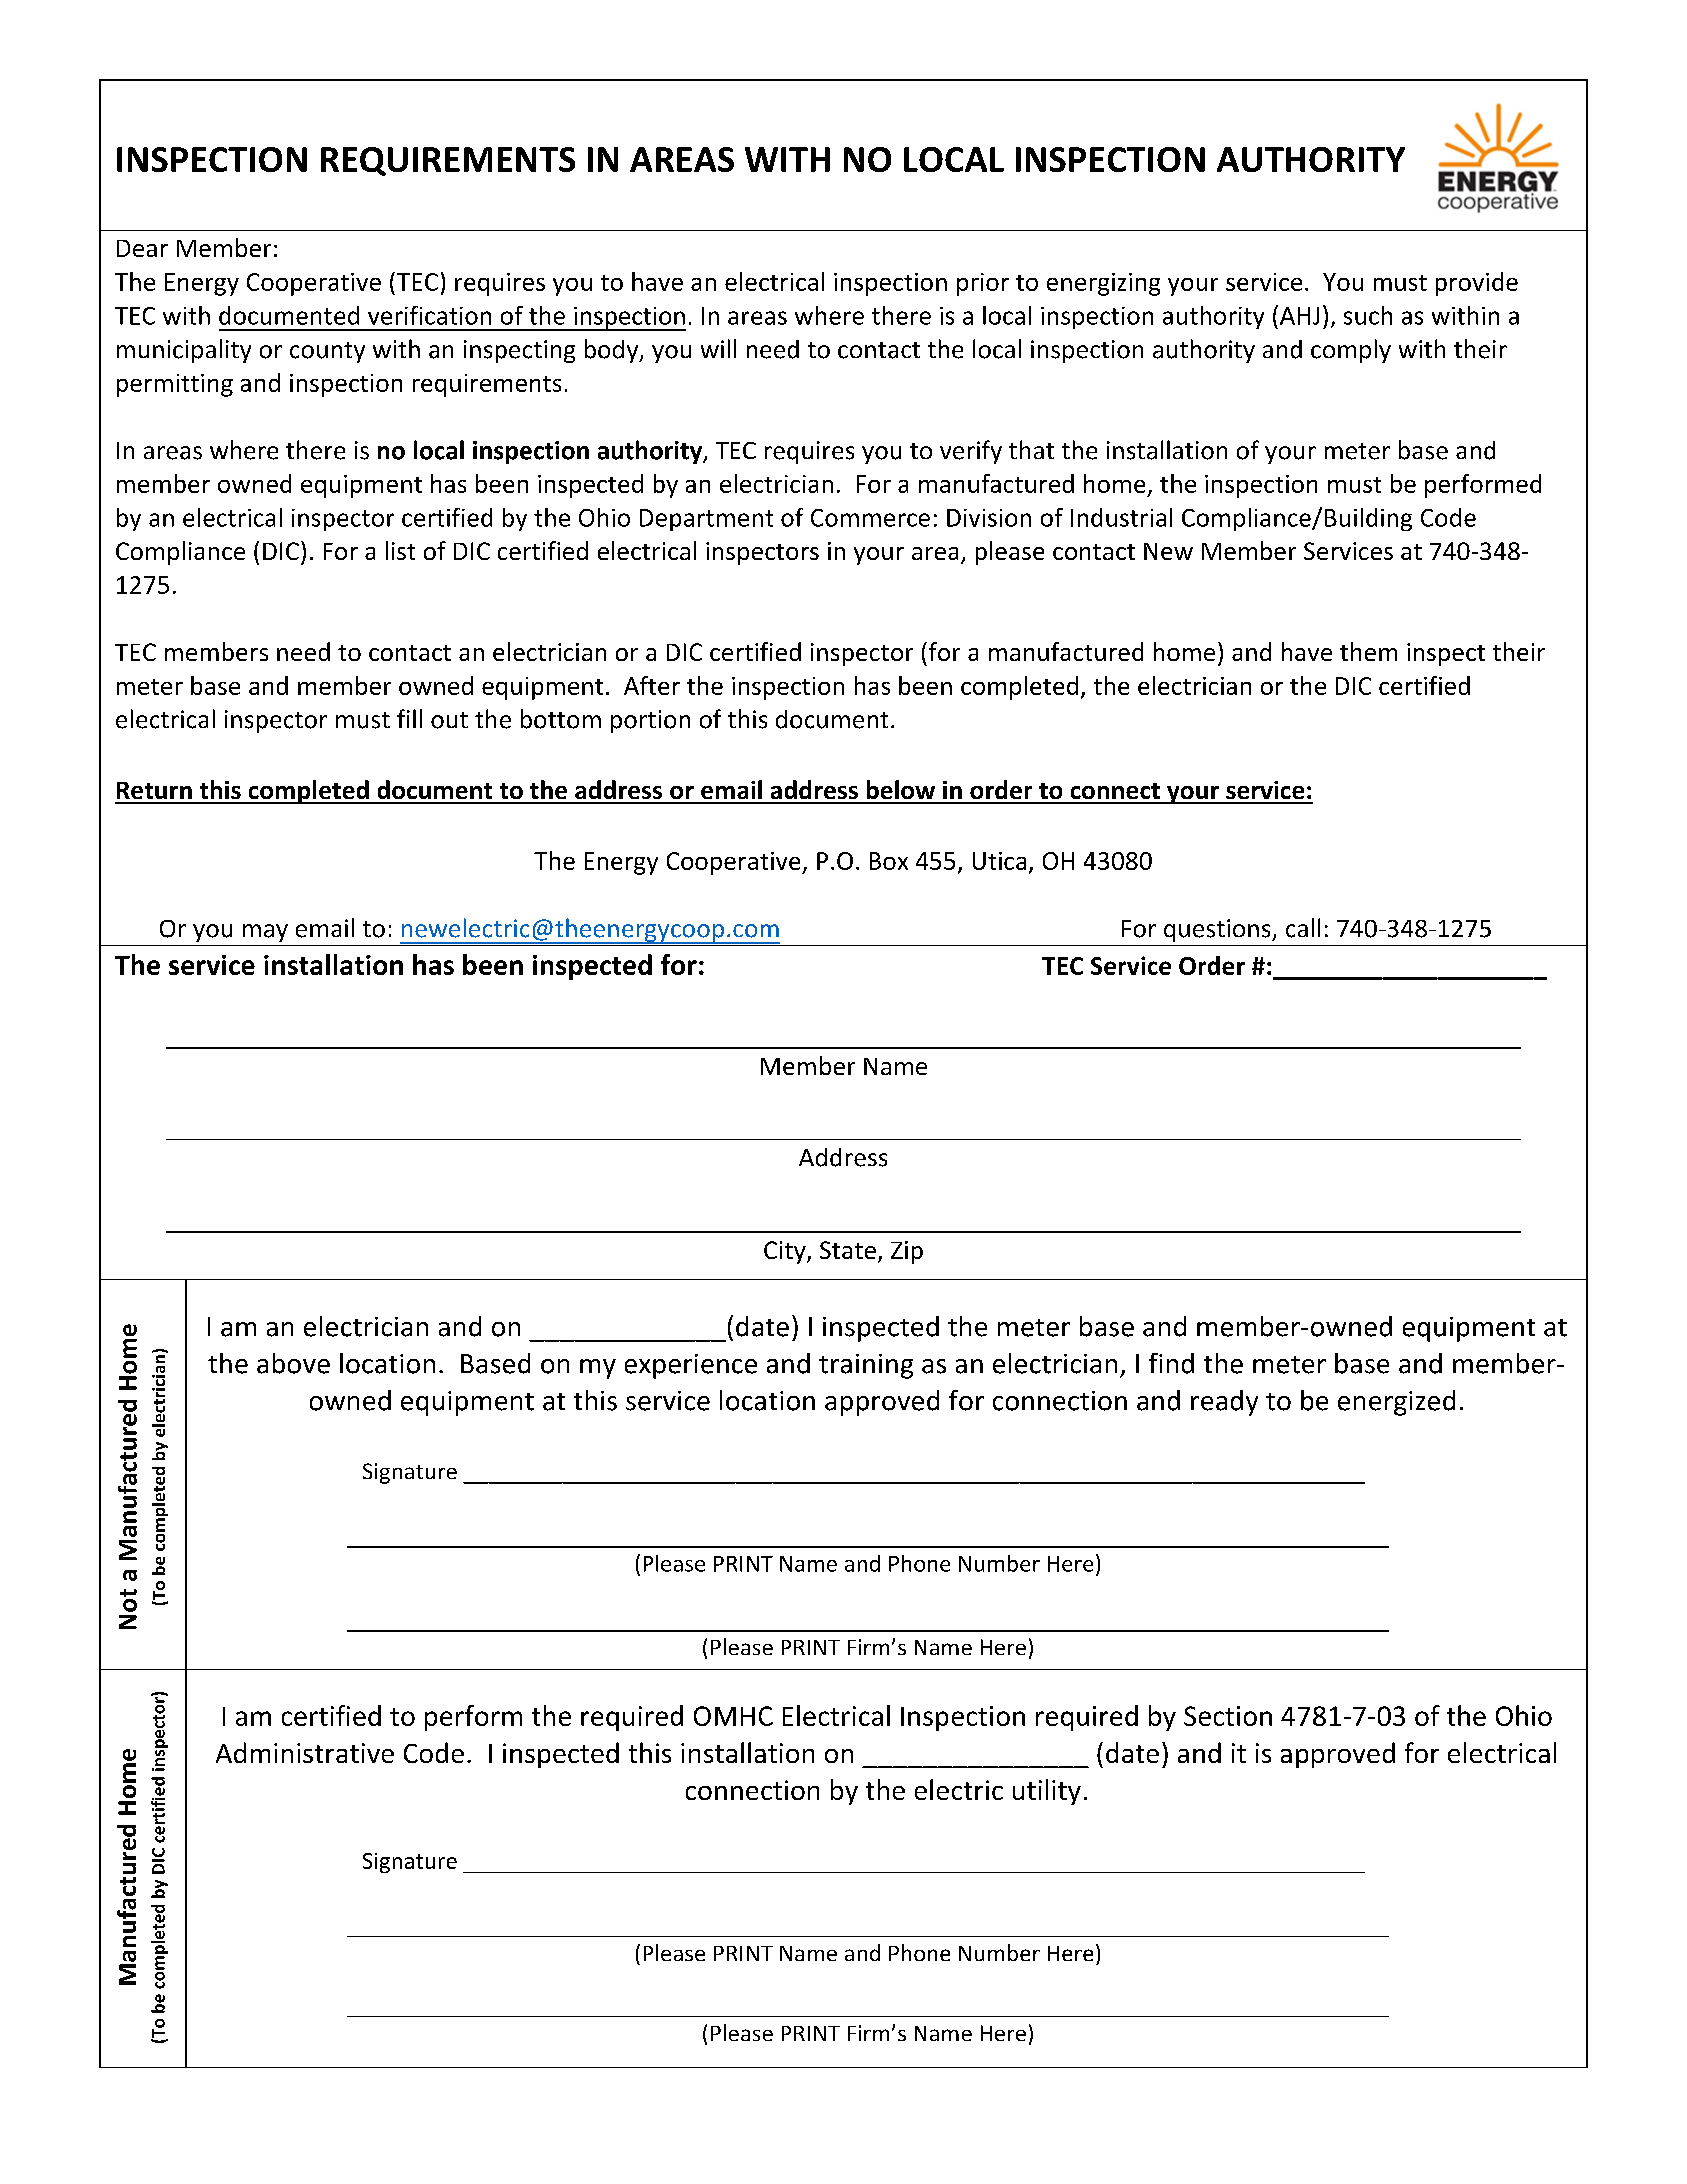  What do you see at coordinates (1303, 928) in the image?
I see `call` at bounding box center [1303, 928].
